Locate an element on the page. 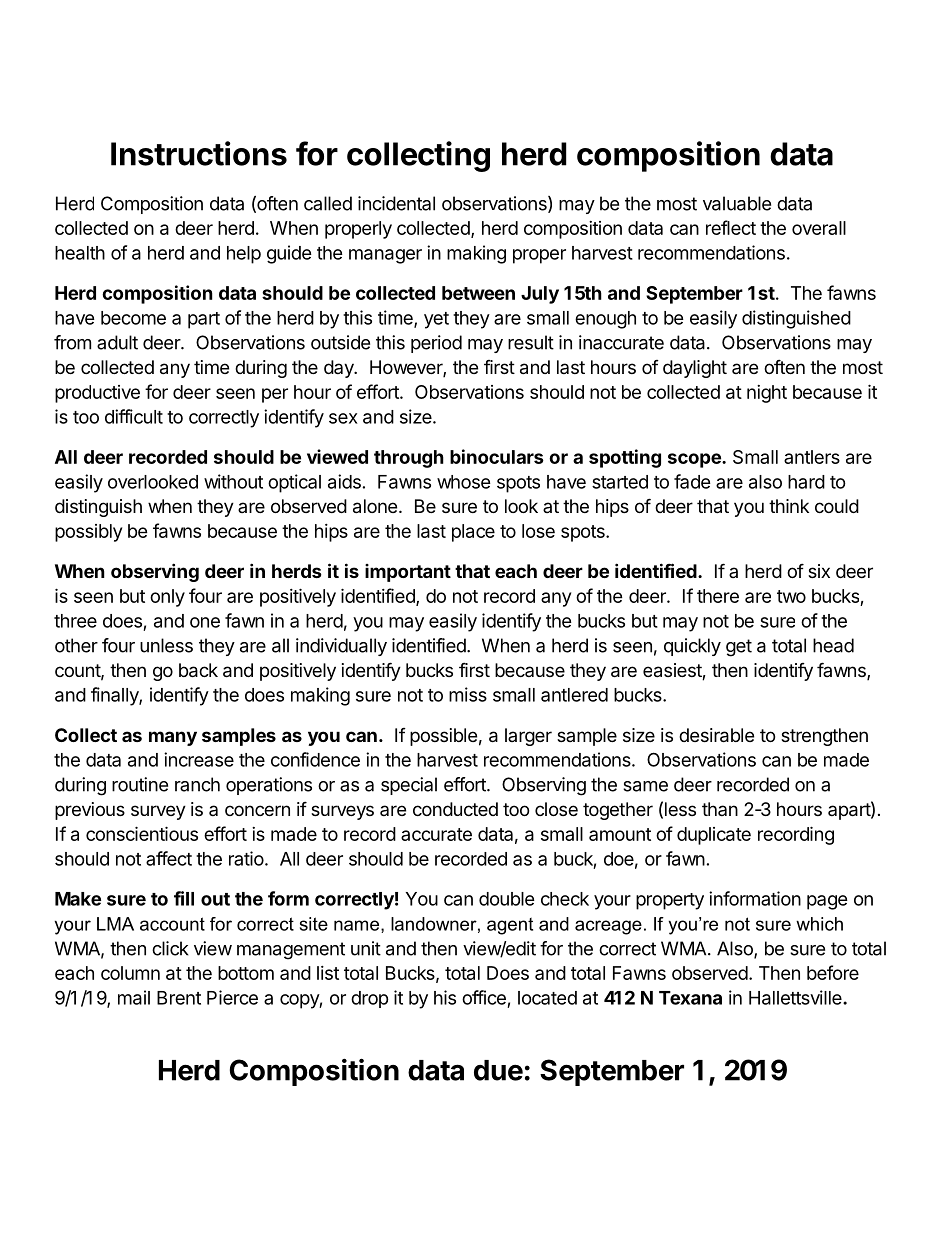 Image resolution: width=952 pixels, height=1233 pixels. conducted is located at coordinates (455, 809).
